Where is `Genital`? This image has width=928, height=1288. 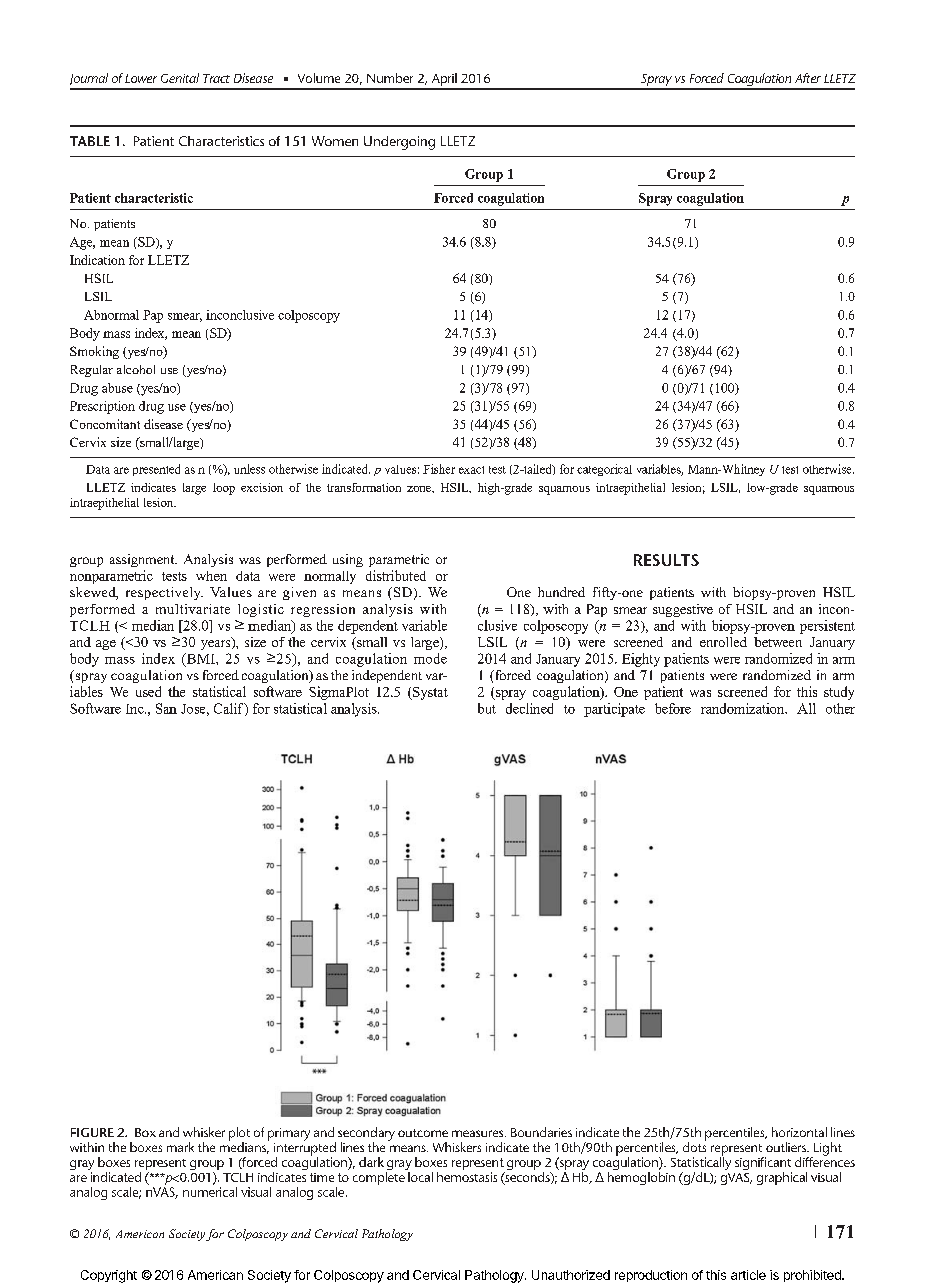
Genital is located at coordinates (180, 78).
